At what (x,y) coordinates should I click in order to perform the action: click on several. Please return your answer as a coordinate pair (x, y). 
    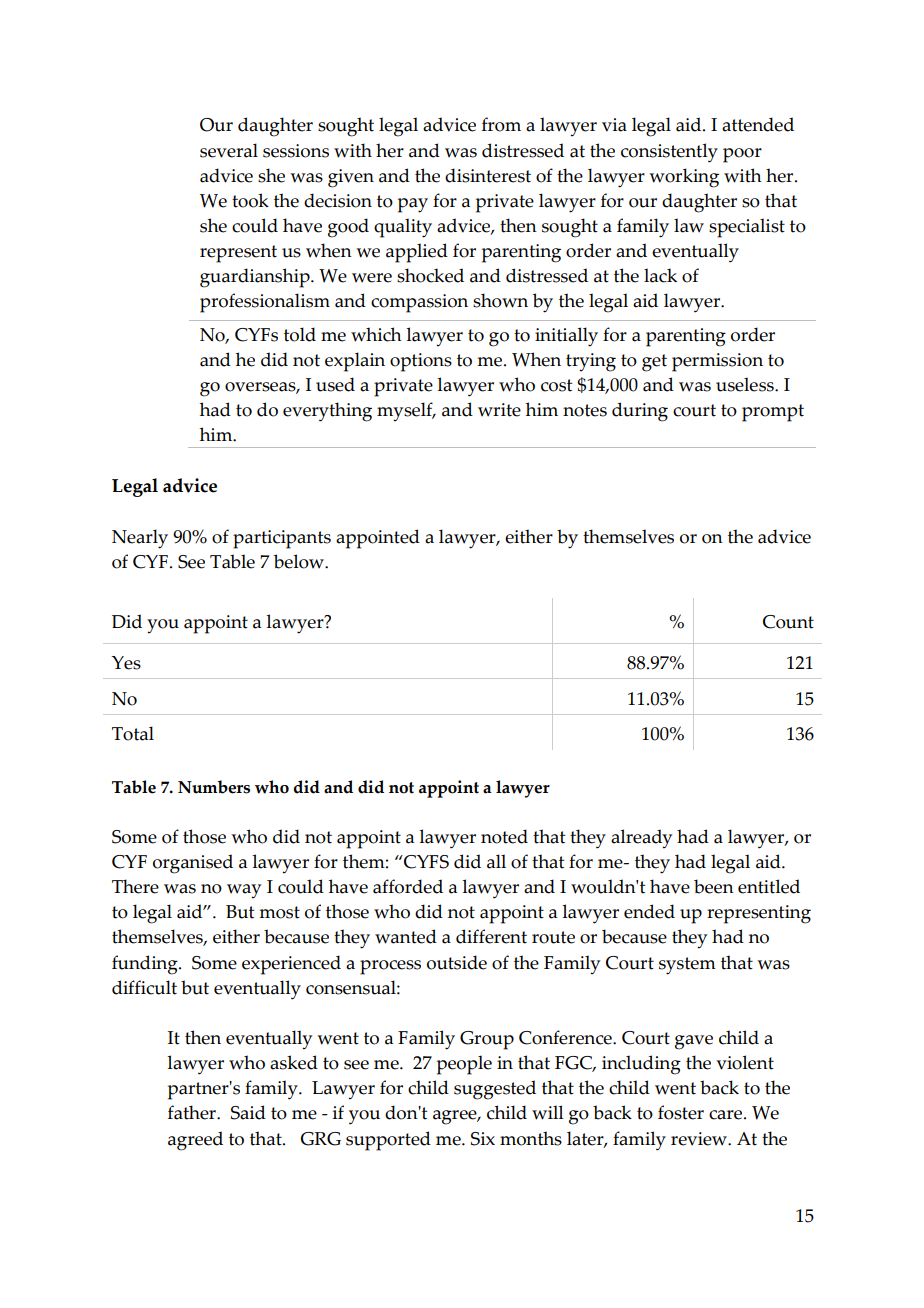
    Looking at the image, I should click on (229, 150).
